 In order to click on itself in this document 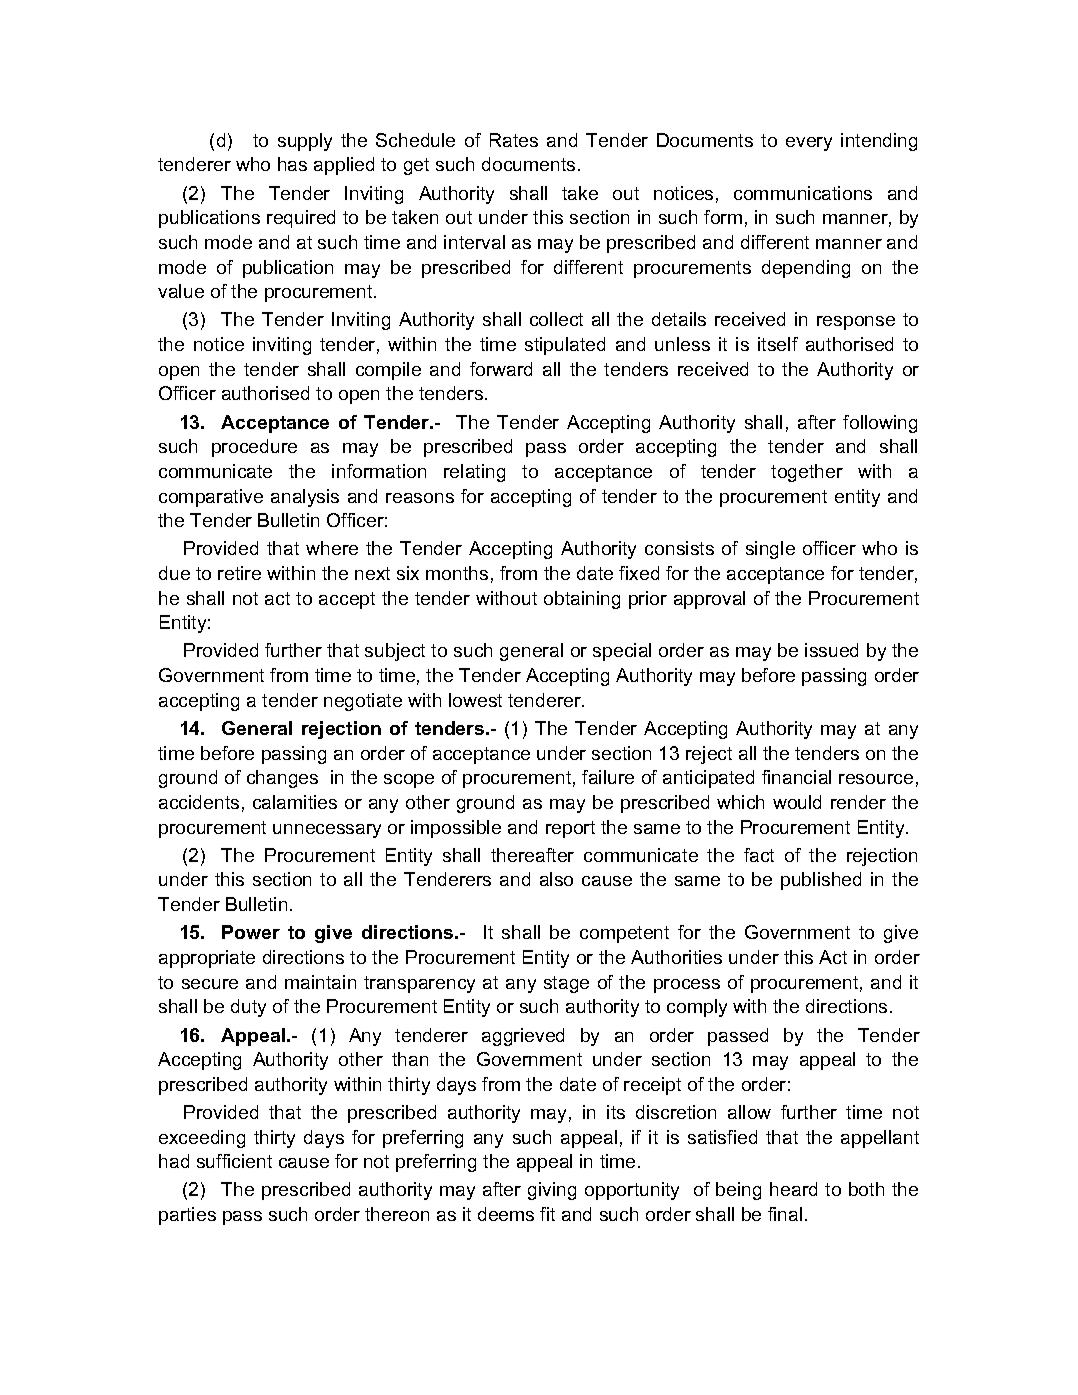, I will do `click(778, 344)`.
